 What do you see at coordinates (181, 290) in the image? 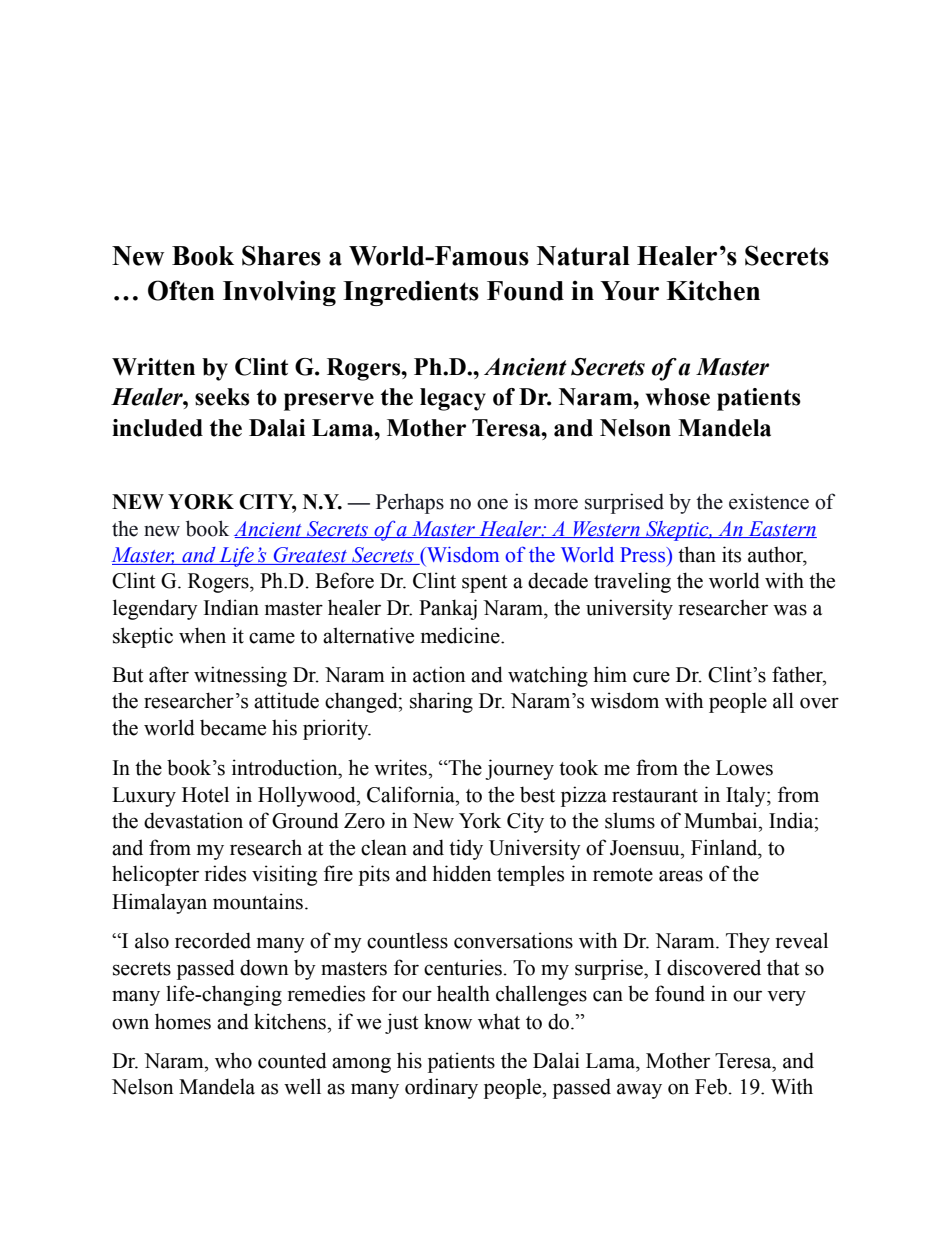
I see `Often` at bounding box center [181, 290].
